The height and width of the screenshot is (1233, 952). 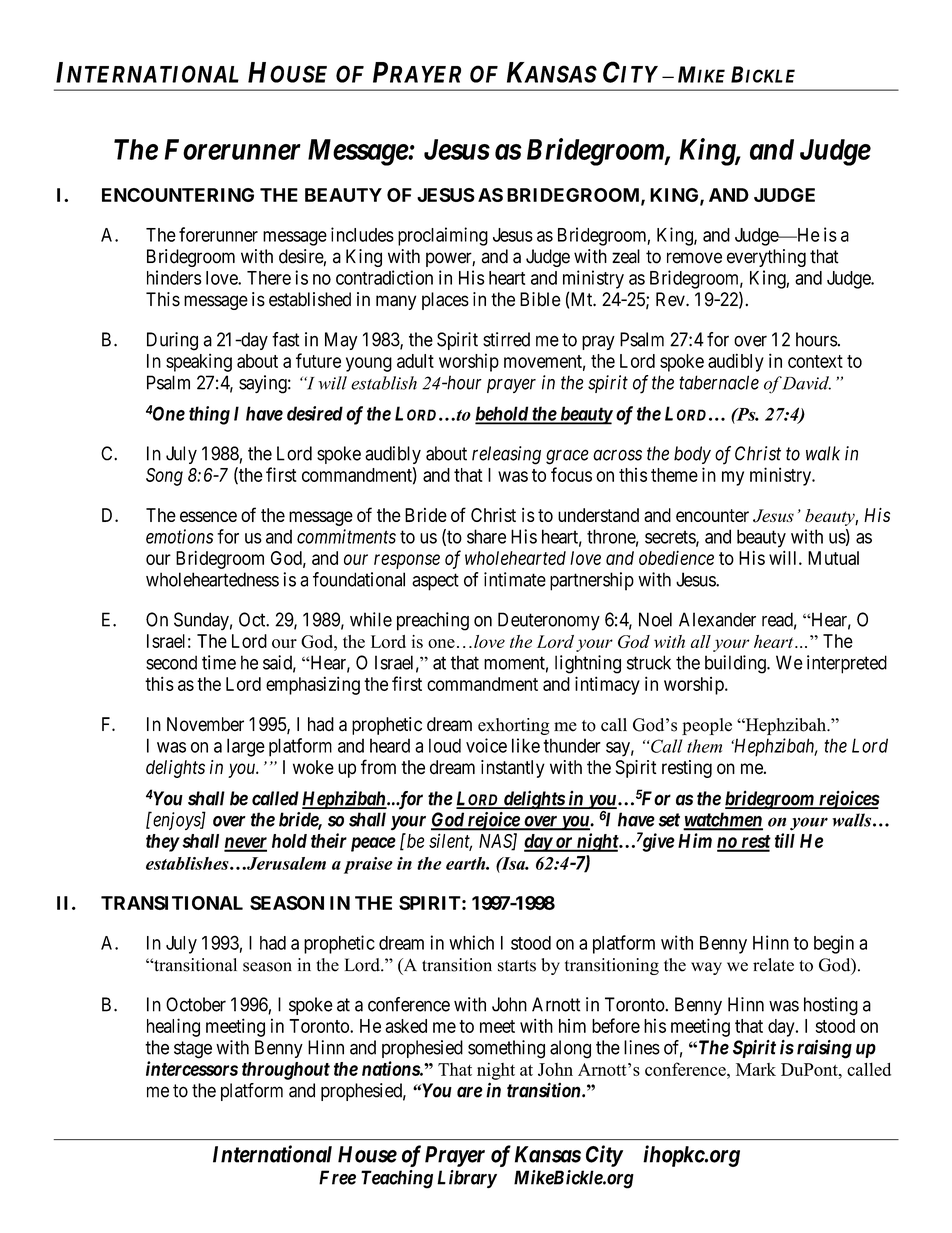 What do you see at coordinates (471, 942) in the screenshot?
I see `which` at bounding box center [471, 942].
